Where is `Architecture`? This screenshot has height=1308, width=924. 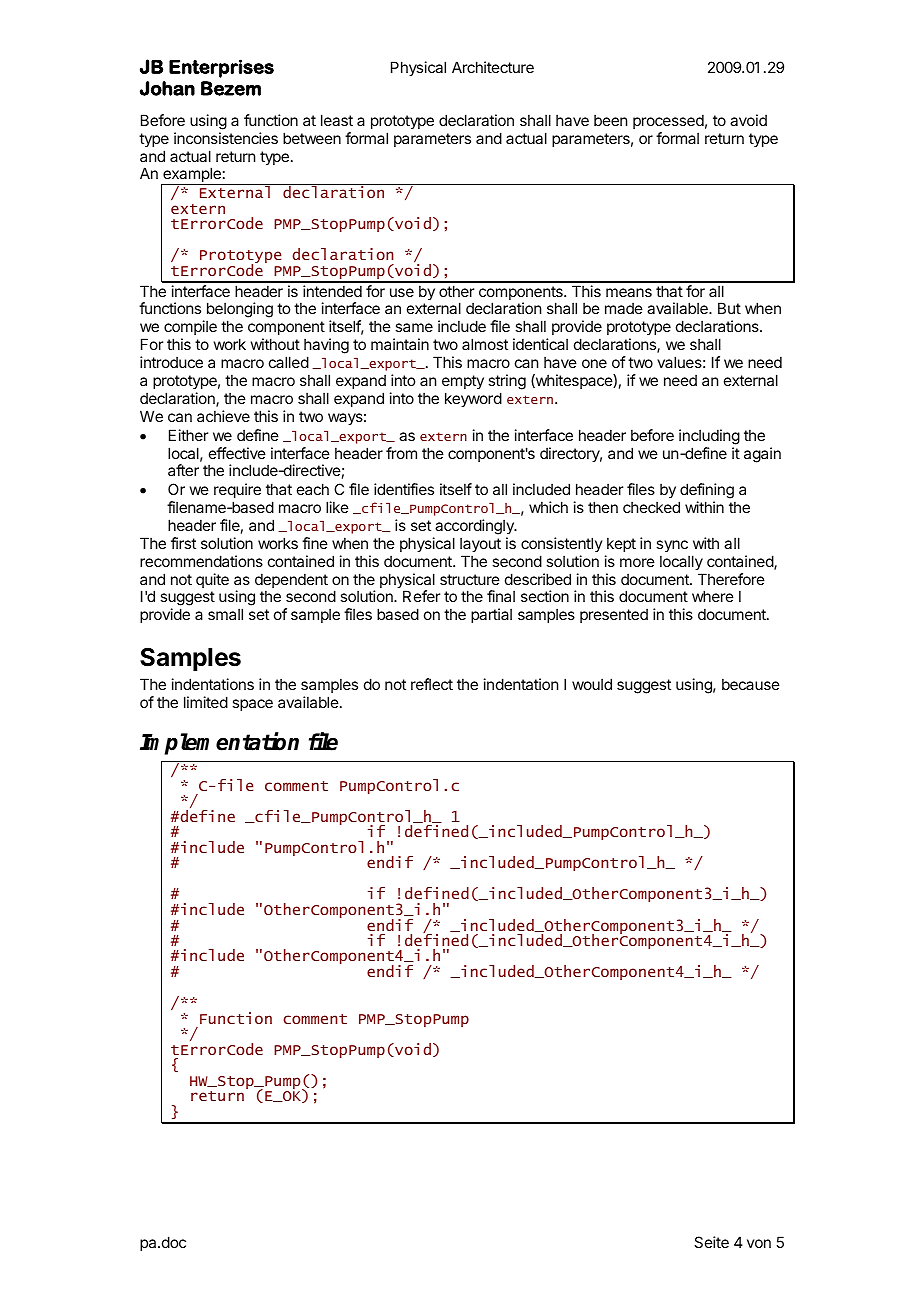 Architecture is located at coordinates (493, 67).
